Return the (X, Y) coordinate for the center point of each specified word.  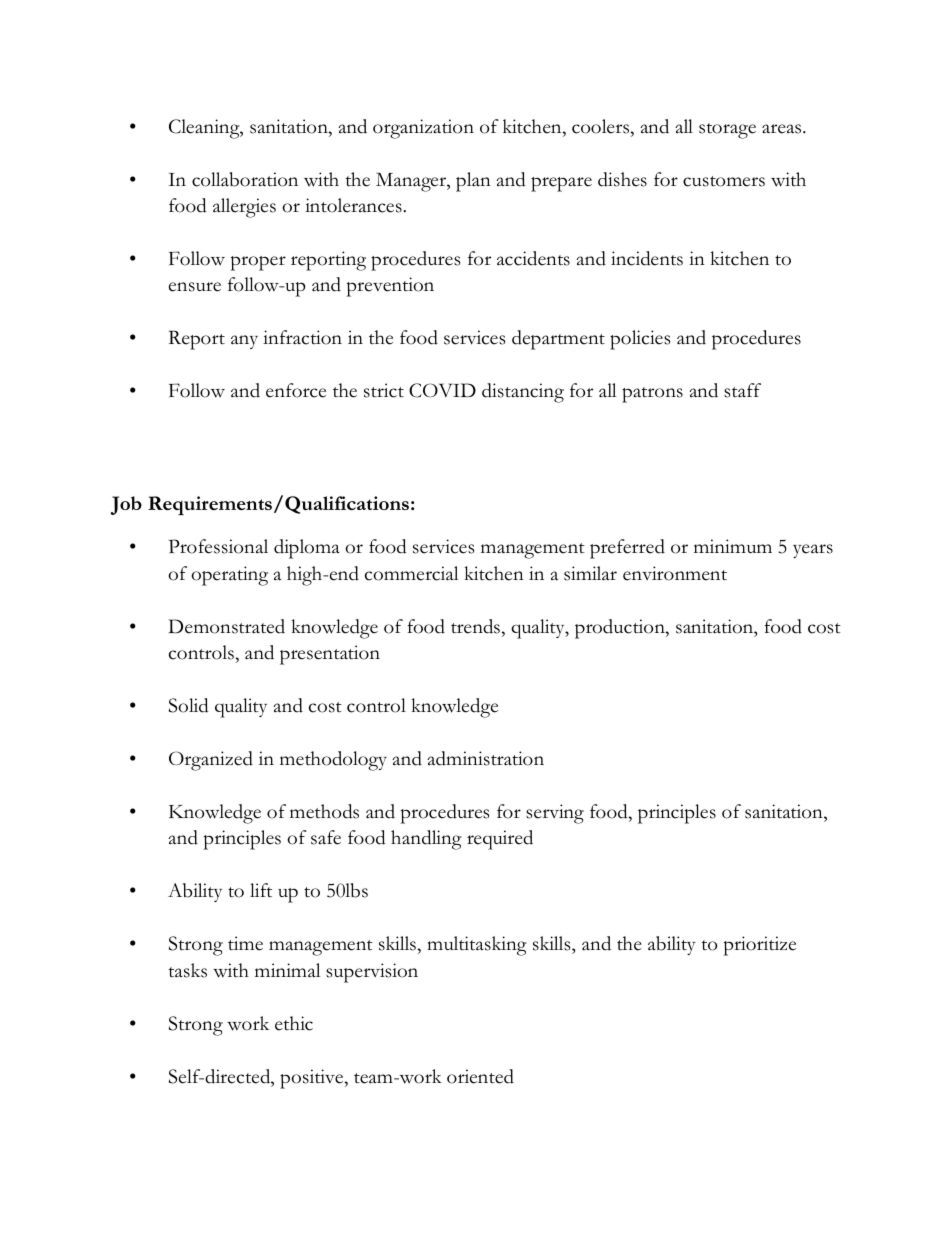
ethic (294, 1023)
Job (126, 505)
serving (555, 814)
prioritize (760, 946)
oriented (480, 1076)
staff (742, 390)
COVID (442, 390)
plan (473, 182)
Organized (211, 761)
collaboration (245, 179)
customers (724, 181)
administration (485, 758)
